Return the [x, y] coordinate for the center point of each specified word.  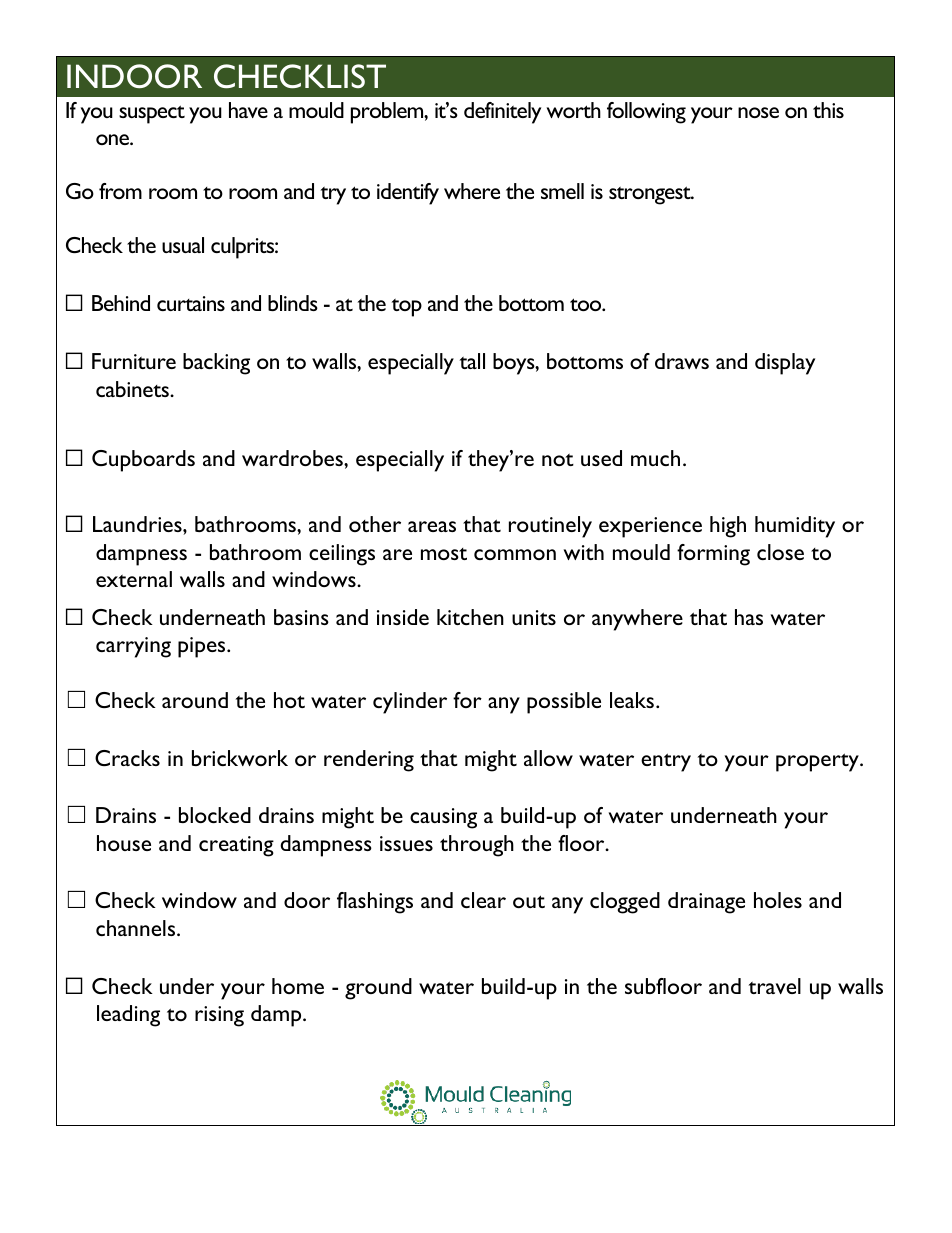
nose [758, 112]
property [818, 762]
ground [378, 989]
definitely [502, 113]
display [785, 364]
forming [713, 555]
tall [472, 361]
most [444, 554]
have [248, 110]
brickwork [240, 758]
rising [219, 1016]
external [134, 579]
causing [443, 818]
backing [216, 364]
